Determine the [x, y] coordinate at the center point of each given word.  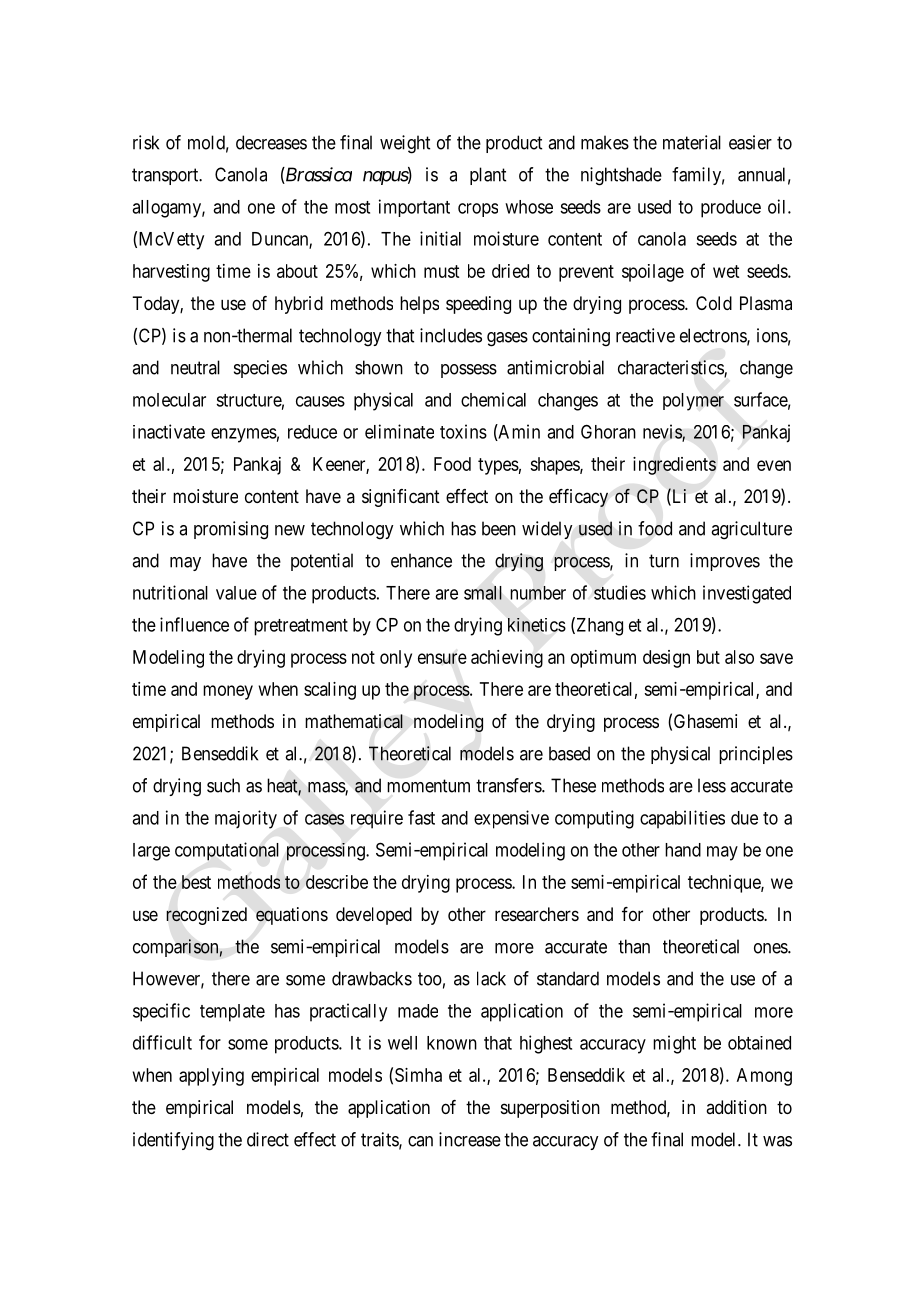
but [708, 657]
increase [470, 1139]
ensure [442, 658]
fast [421, 817]
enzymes [244, 435]
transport [166, 176]
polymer [693, 402]
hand [683, 850]
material [692, 142]
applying [211, 1077]
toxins [463, 431]
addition [736, 1107]
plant [488, 176]
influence [194, 624]
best [196, 882]
